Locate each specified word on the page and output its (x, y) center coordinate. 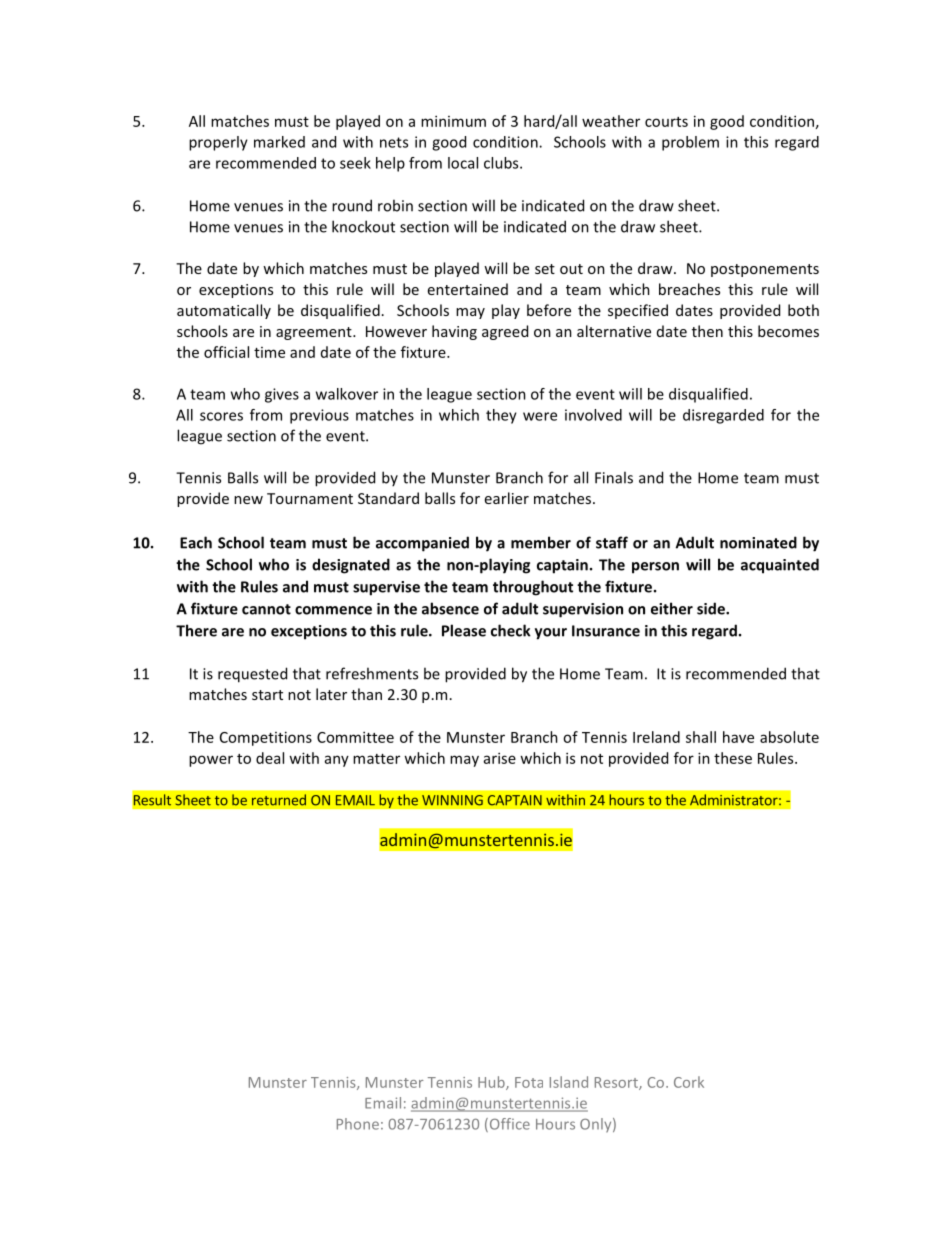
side (712, 608)
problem (690, 143)
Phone (358, 1124)
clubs (502, 163)
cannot (266, 609)
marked (279, 142)
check (511, 630)
